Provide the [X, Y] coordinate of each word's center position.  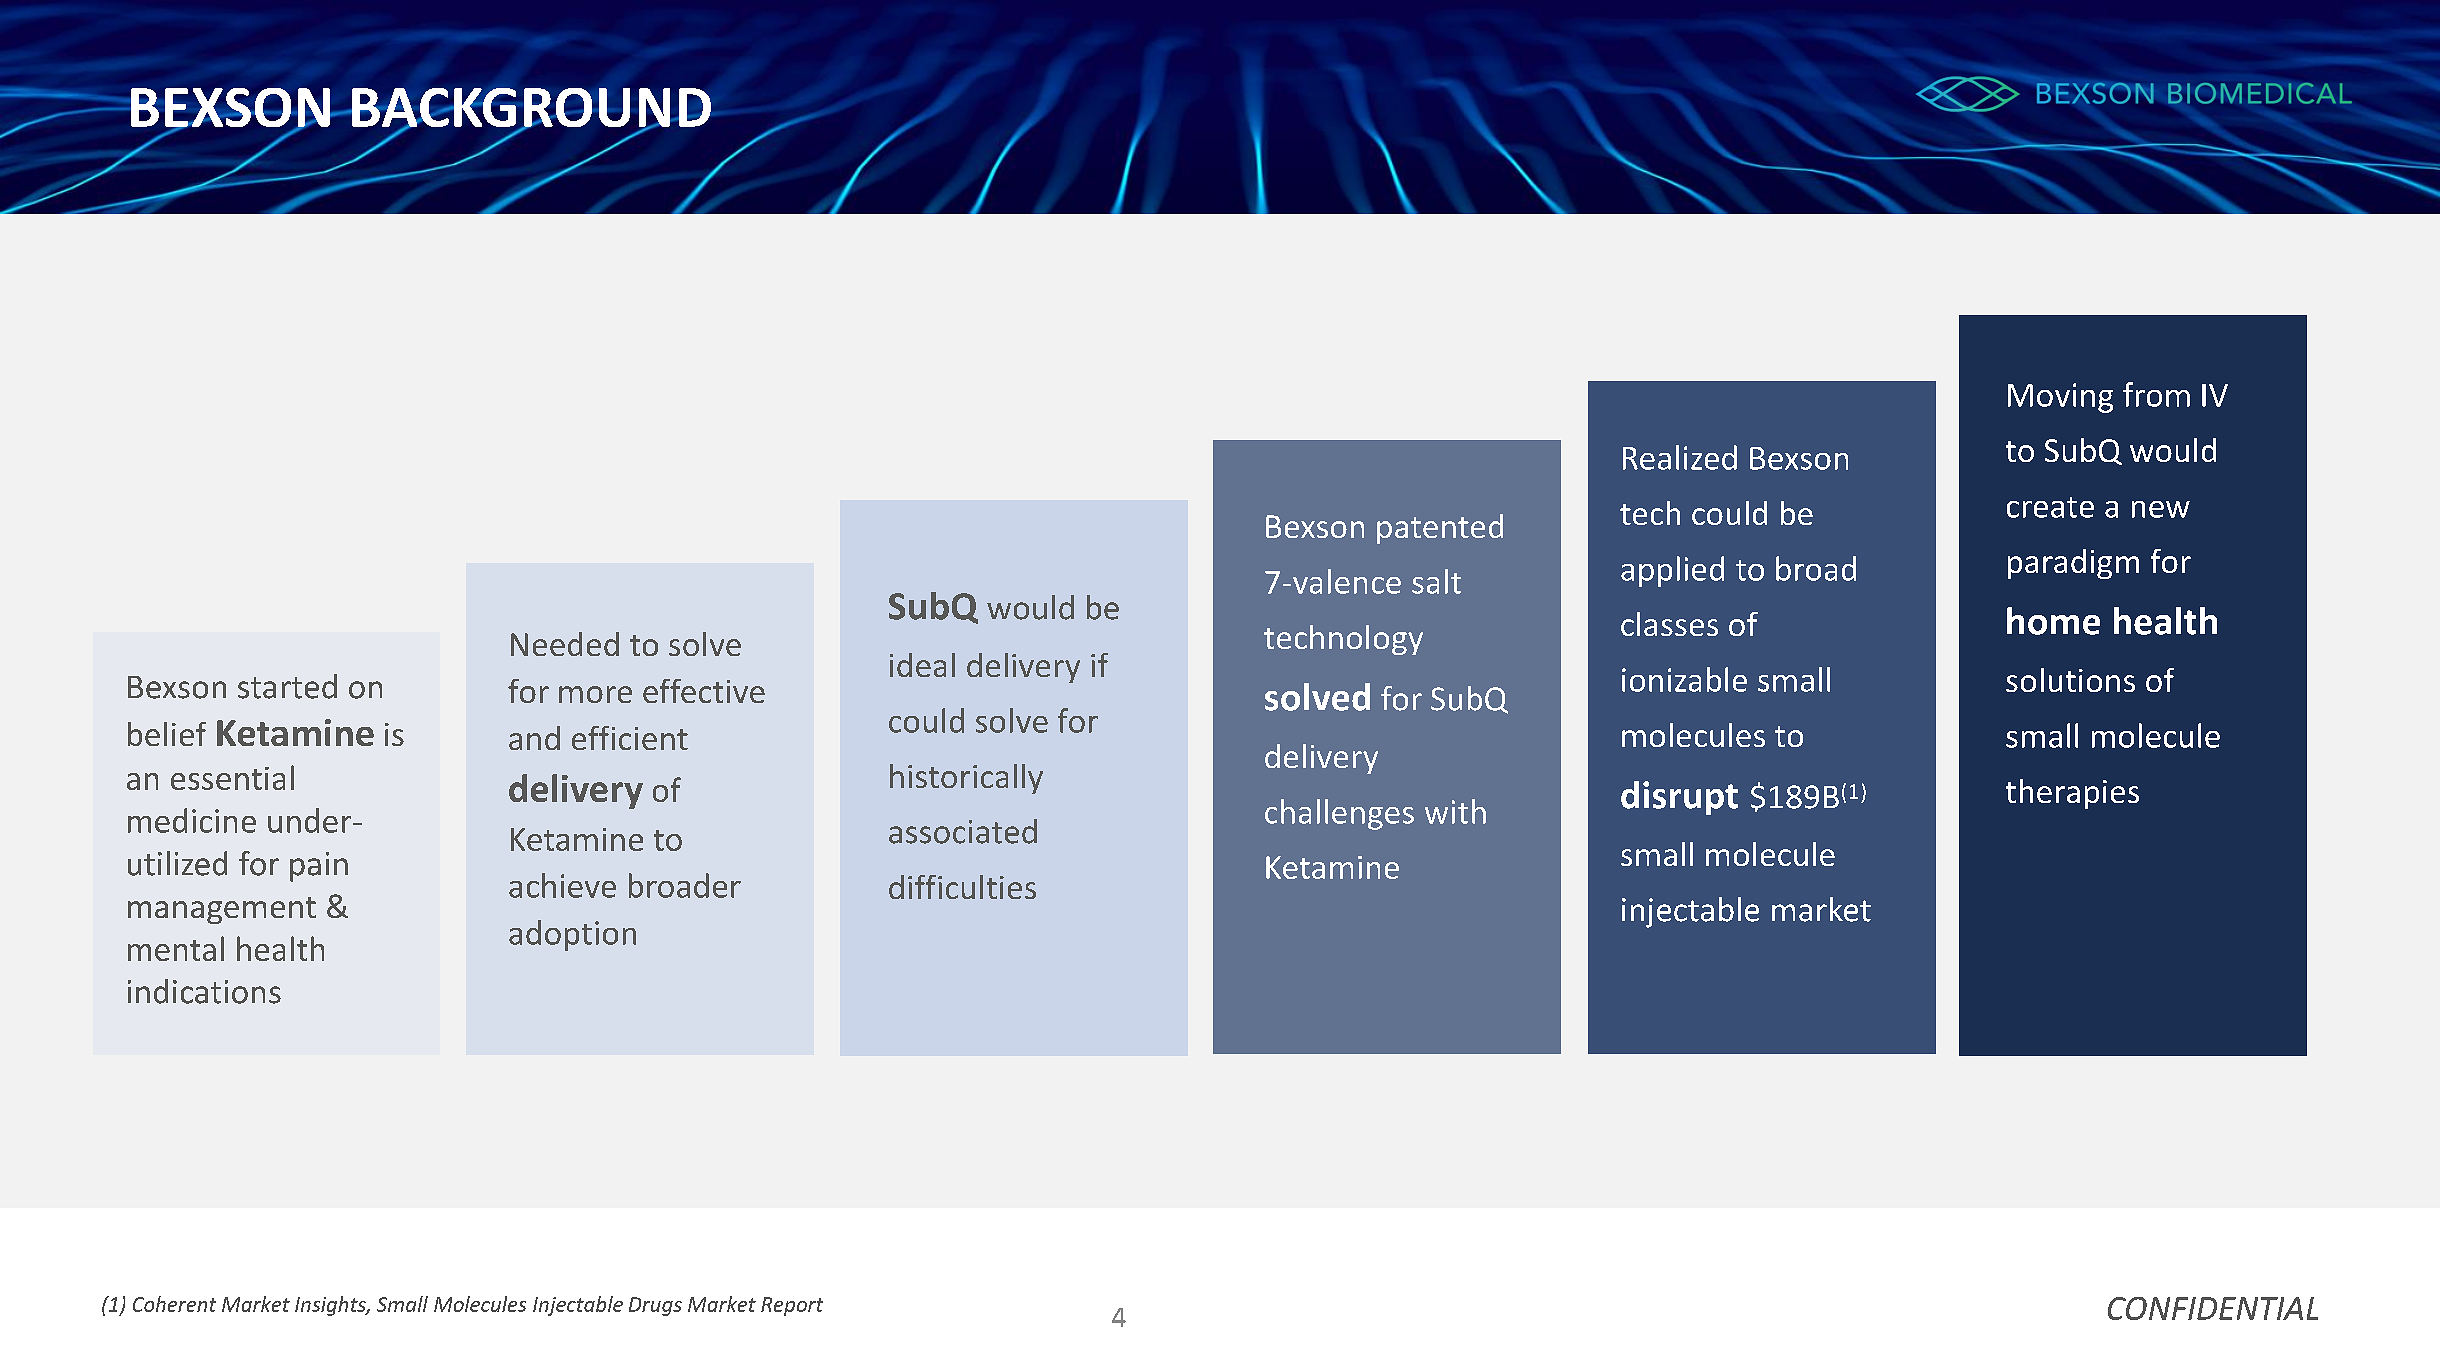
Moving [2060, 398]
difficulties [962, 887]
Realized [1680, 457]
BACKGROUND [530, 109]
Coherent [174, 1304]
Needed [565, 644]
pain [319, 867]
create [2050, 507]
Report [792, 1306]
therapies [2072, 794]
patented [1440, 529]
